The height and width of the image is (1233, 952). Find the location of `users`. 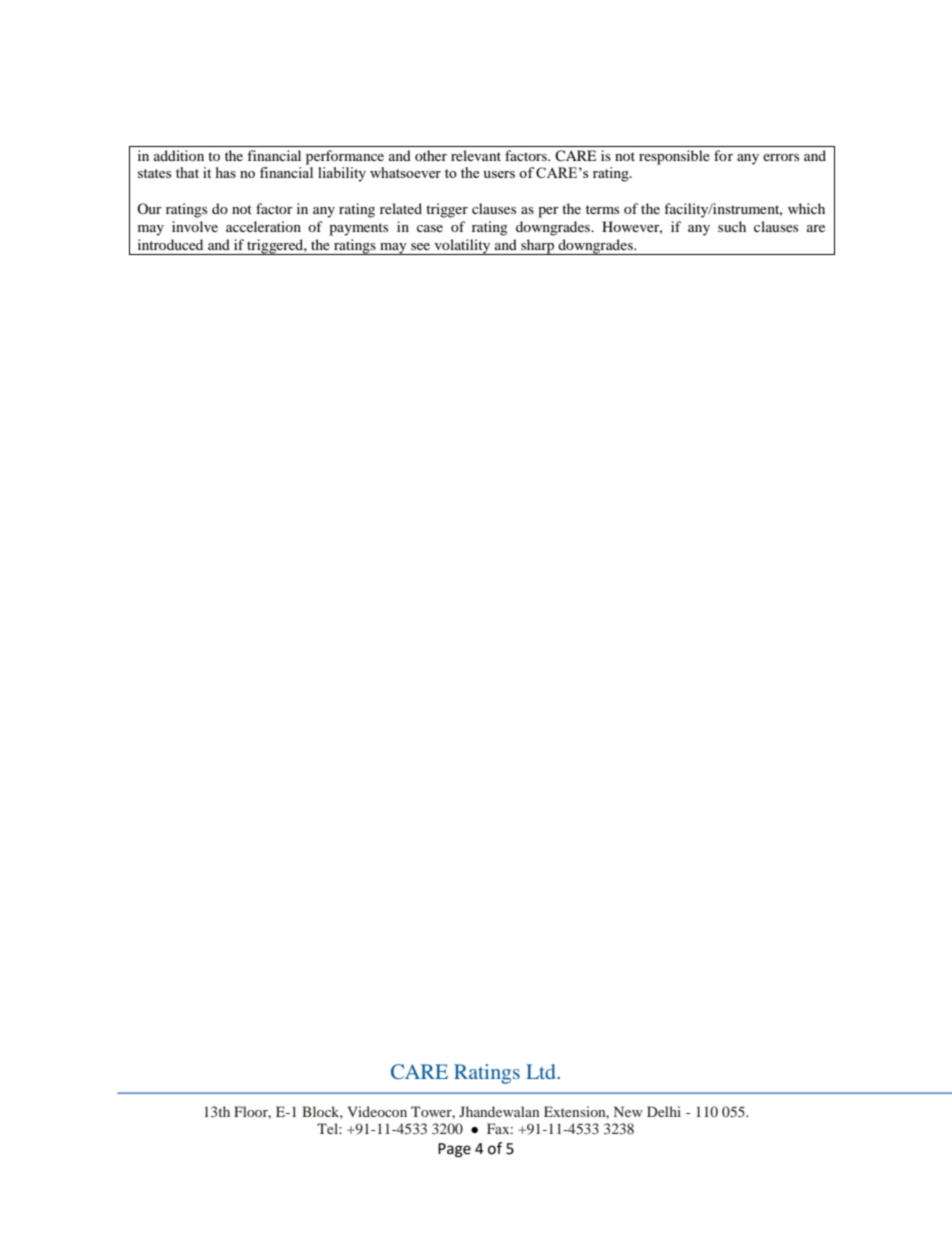

users is located at coordinates (499, 174).
